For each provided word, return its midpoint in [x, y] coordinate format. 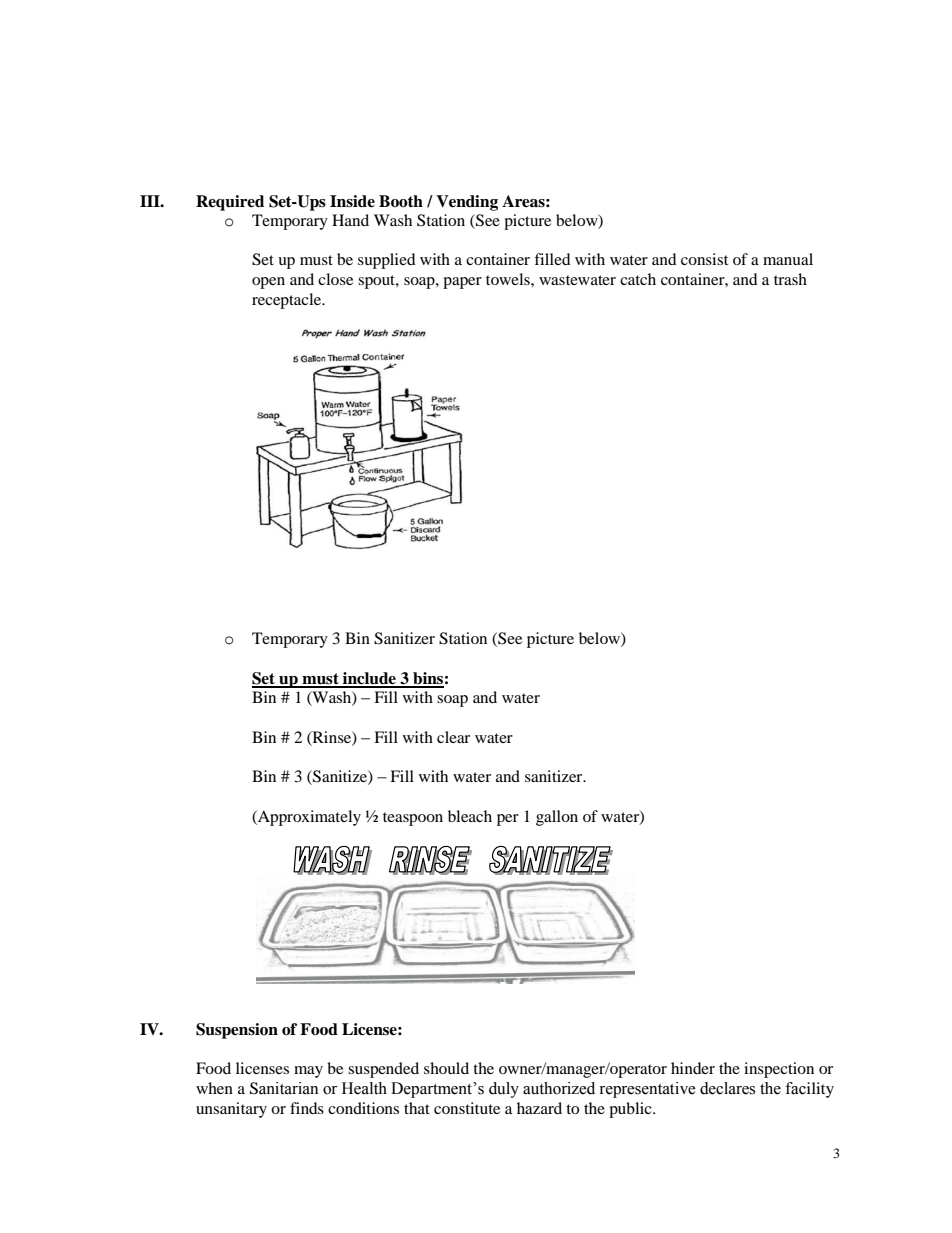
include [369, 679]
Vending [467, 203]
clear [453, 737]
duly [504, 1090]
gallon [557, 818]
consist [704, 259]
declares [727, 1088]
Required [230, 203]
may [308, 1072]
